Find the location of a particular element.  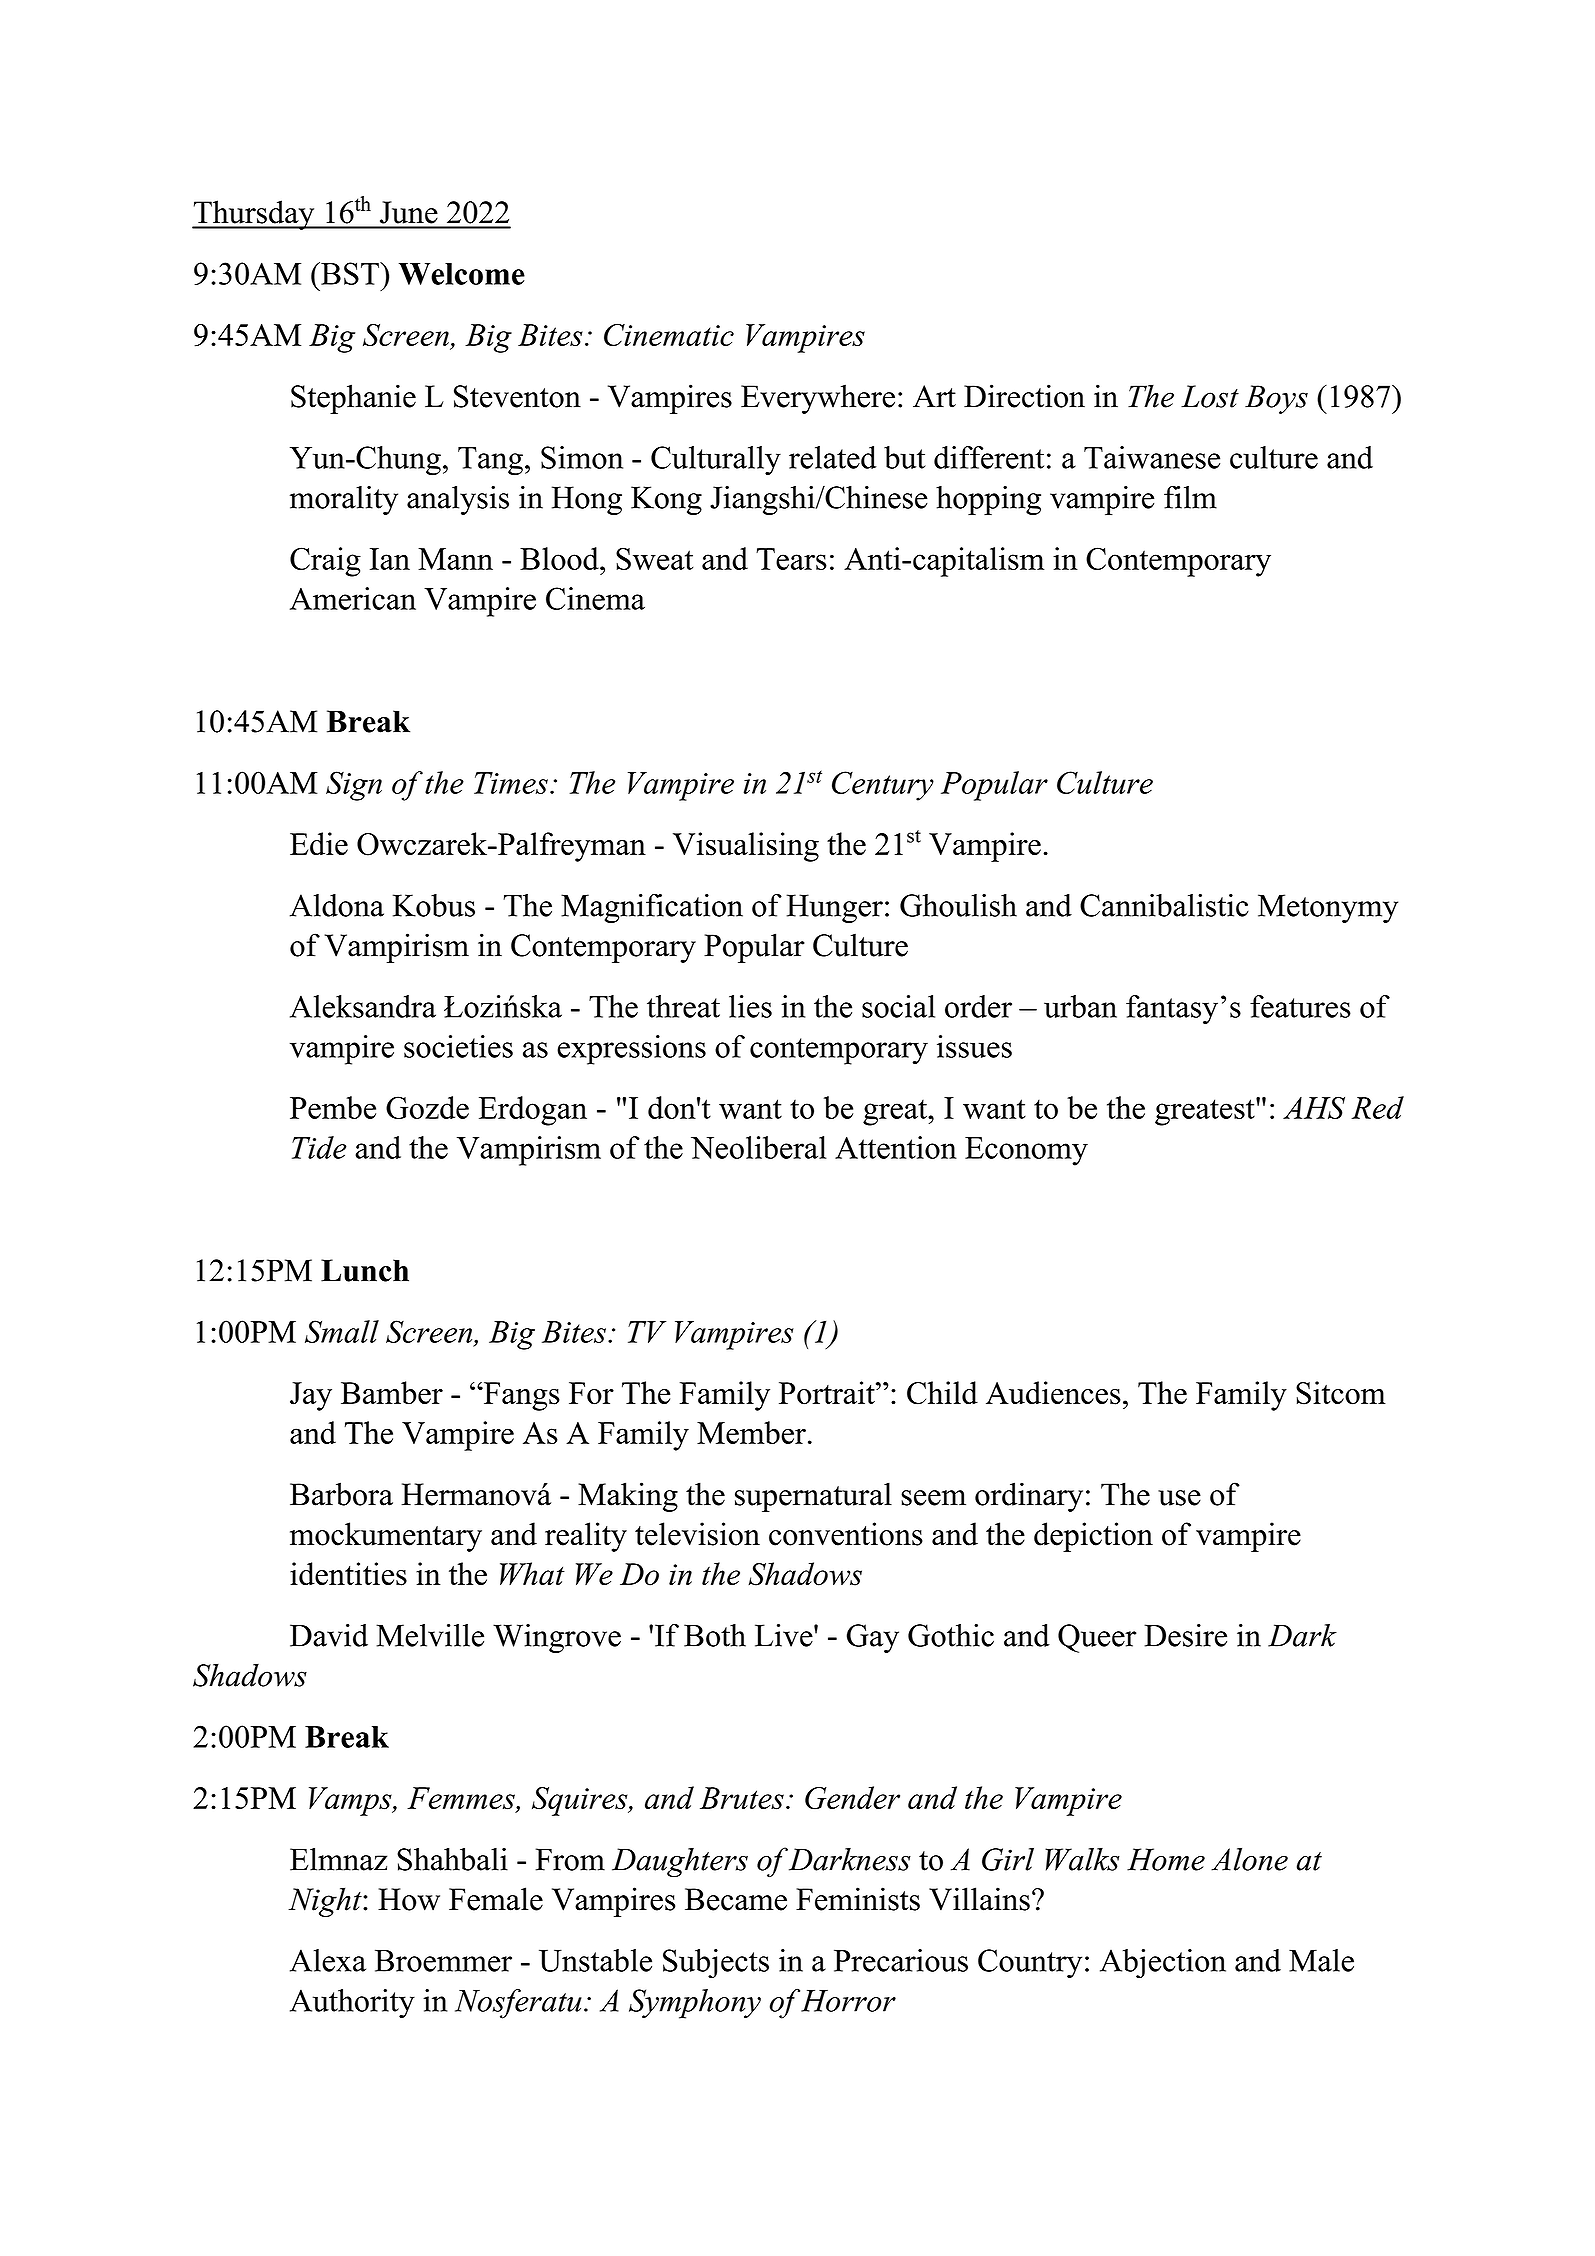

Visualising is located at coordinates (746, 847).
